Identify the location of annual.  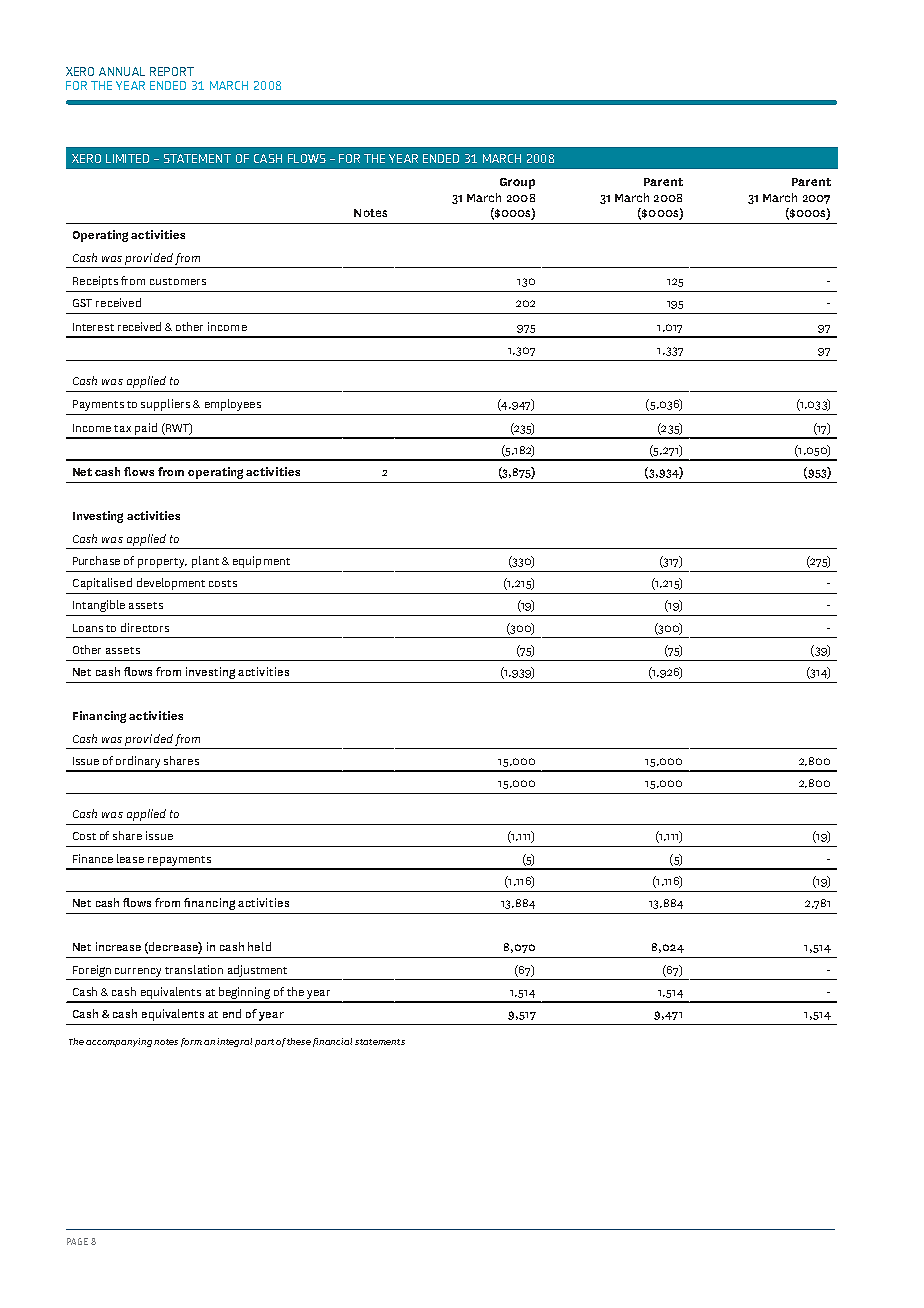
(122, 71).
